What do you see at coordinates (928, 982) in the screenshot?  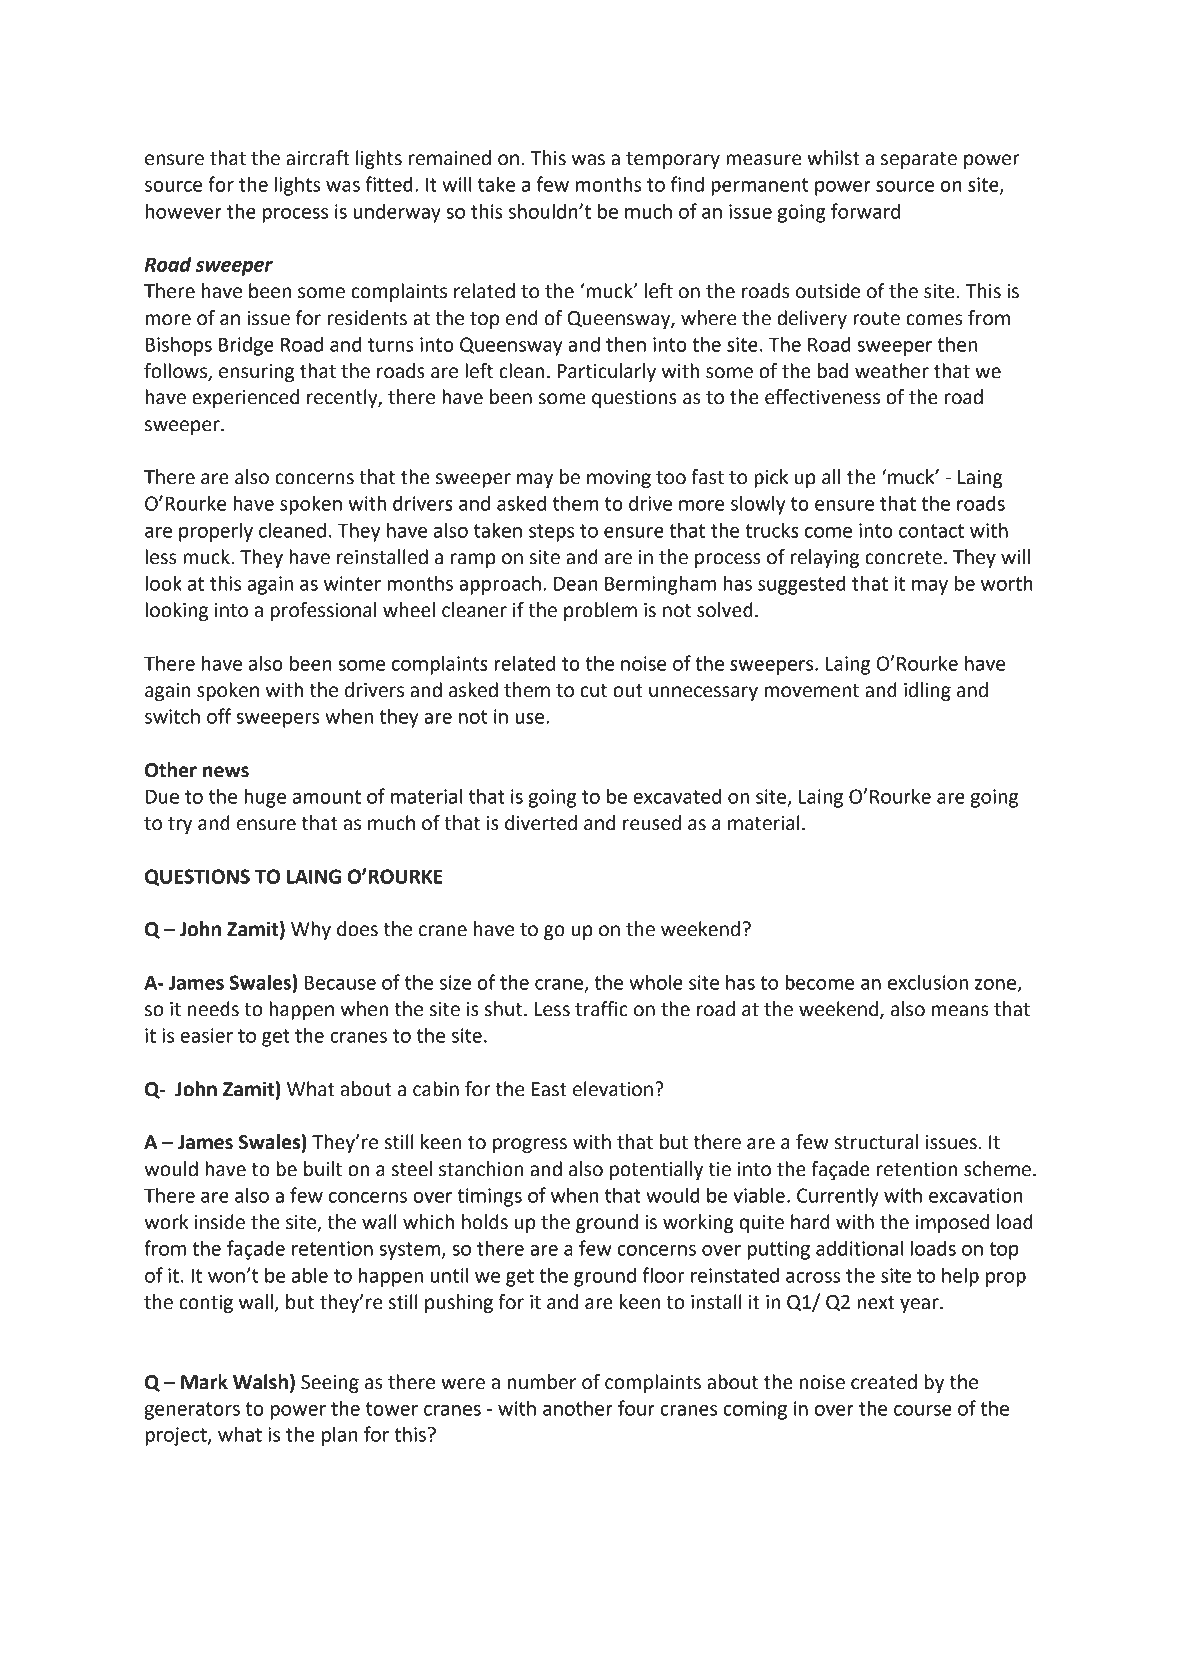 I see `exclusion` at bounding box center [928, 982].
